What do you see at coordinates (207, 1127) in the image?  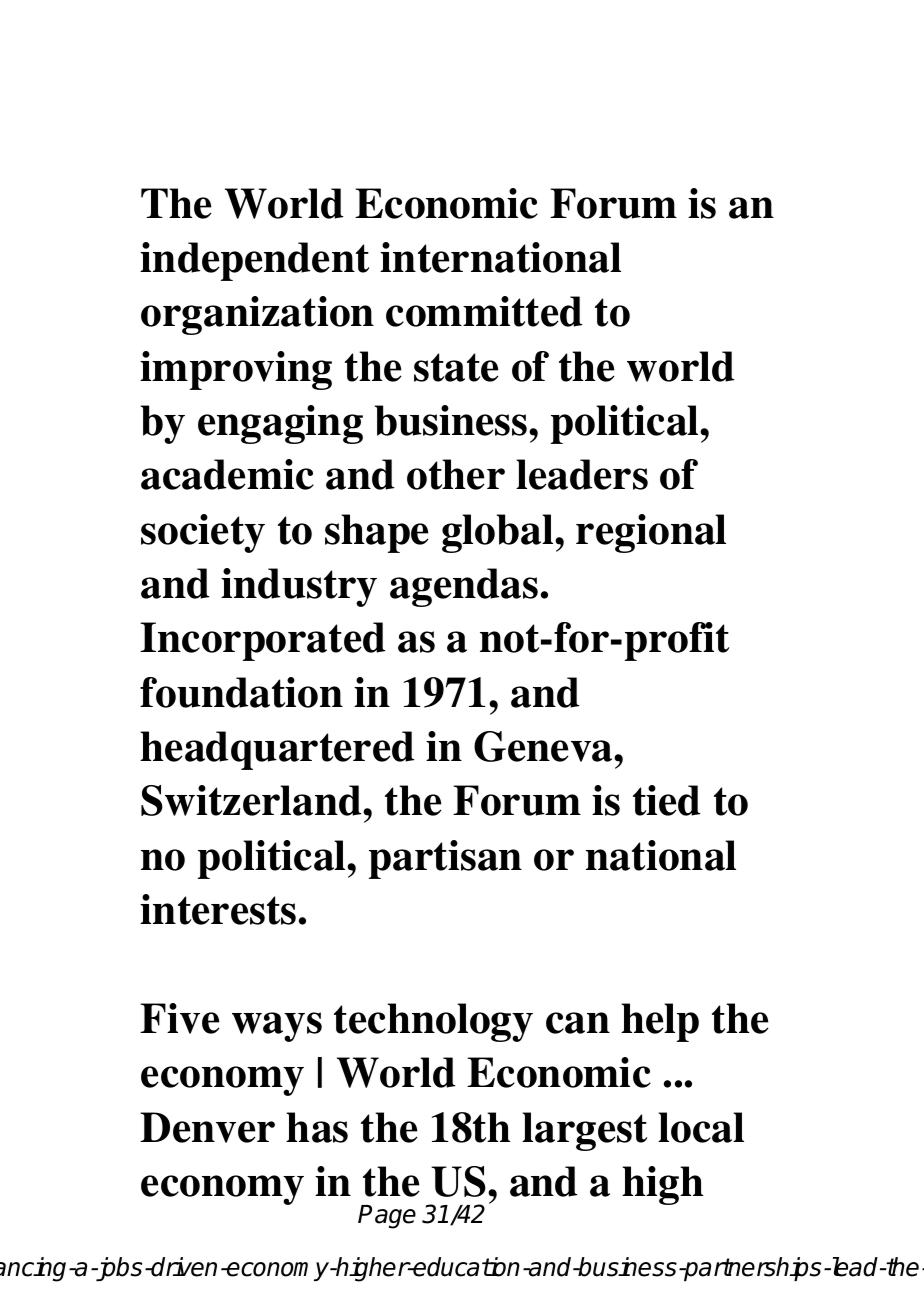 I see `Denver` at bounding box center [207, 1127].
